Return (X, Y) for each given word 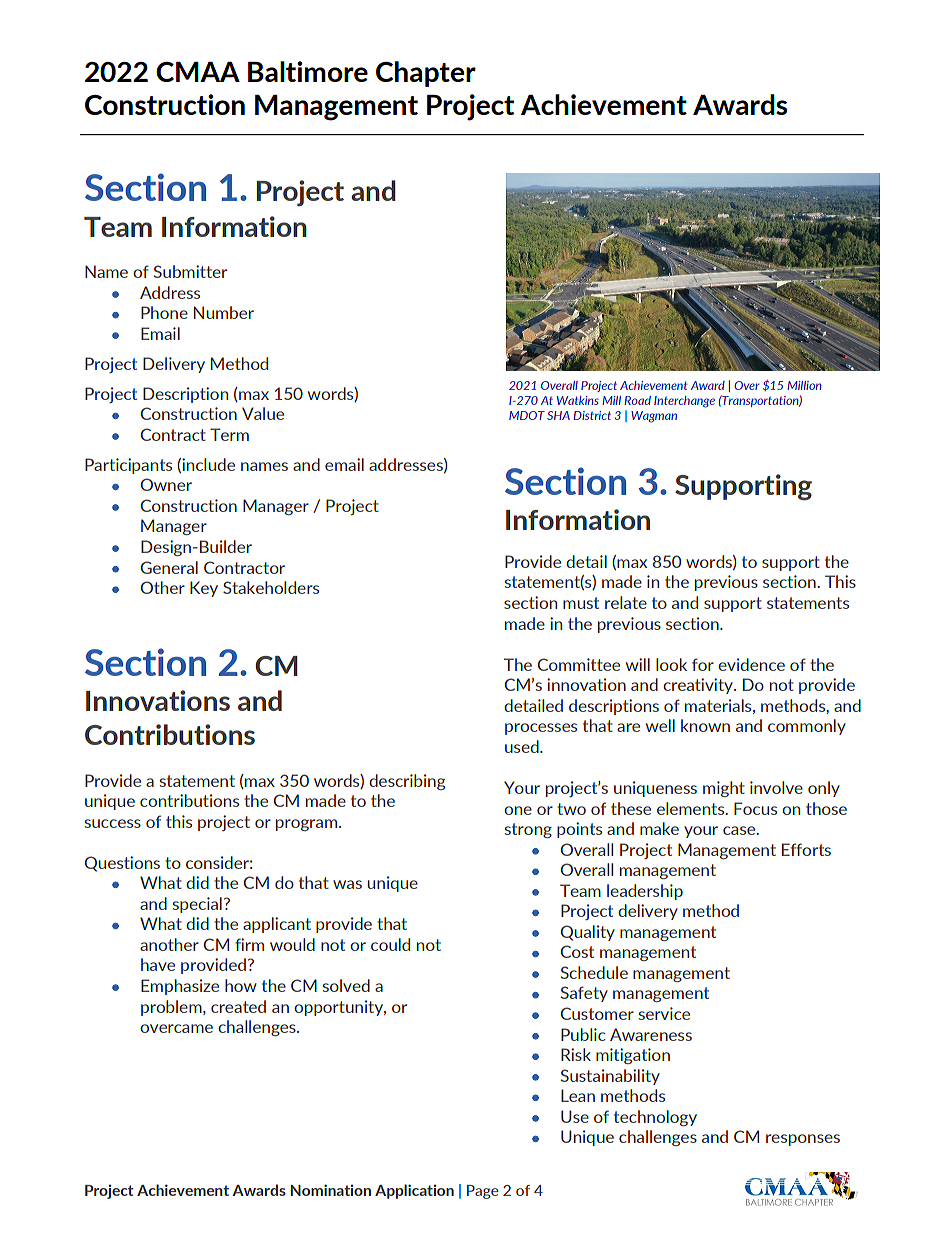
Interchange (684, 402)
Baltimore (308, 71)
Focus (755, 808)
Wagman (654, 417)
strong (528, 830)
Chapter (426, 74)
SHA (558, 415)
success (113, 823)
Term (229, 434)
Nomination (331, 1190)
